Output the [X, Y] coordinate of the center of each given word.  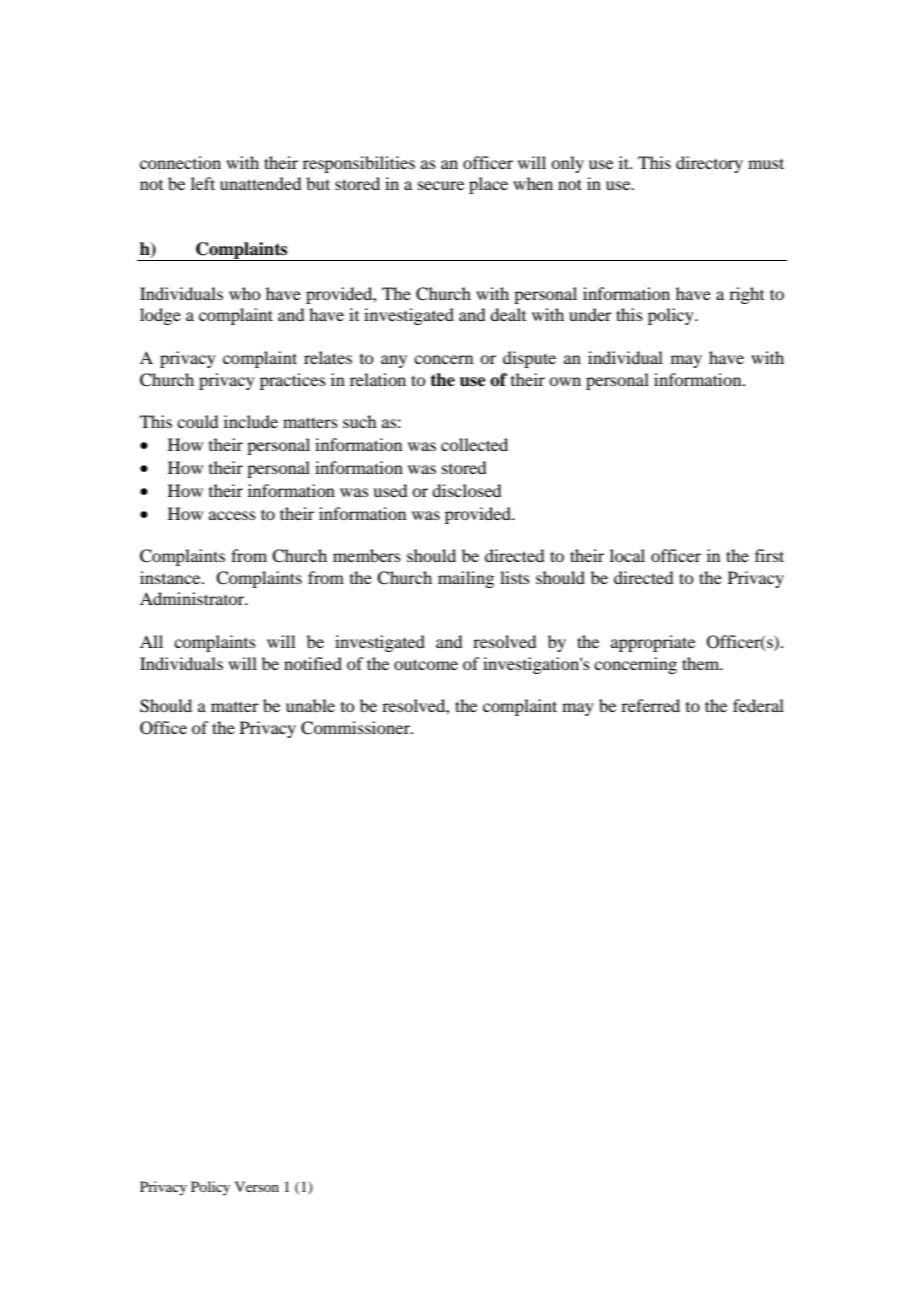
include [251, 421]
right [746, 295]
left [203, 183]
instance [171, 577]
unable [310, 705]
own [565, 381]
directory [709, 164]
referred [650, 705]
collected [474, 444]
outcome [426, 664]
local [627, 555]
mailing [466, 579]
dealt [508, 314]
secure [441, 185]
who [244, 293]
